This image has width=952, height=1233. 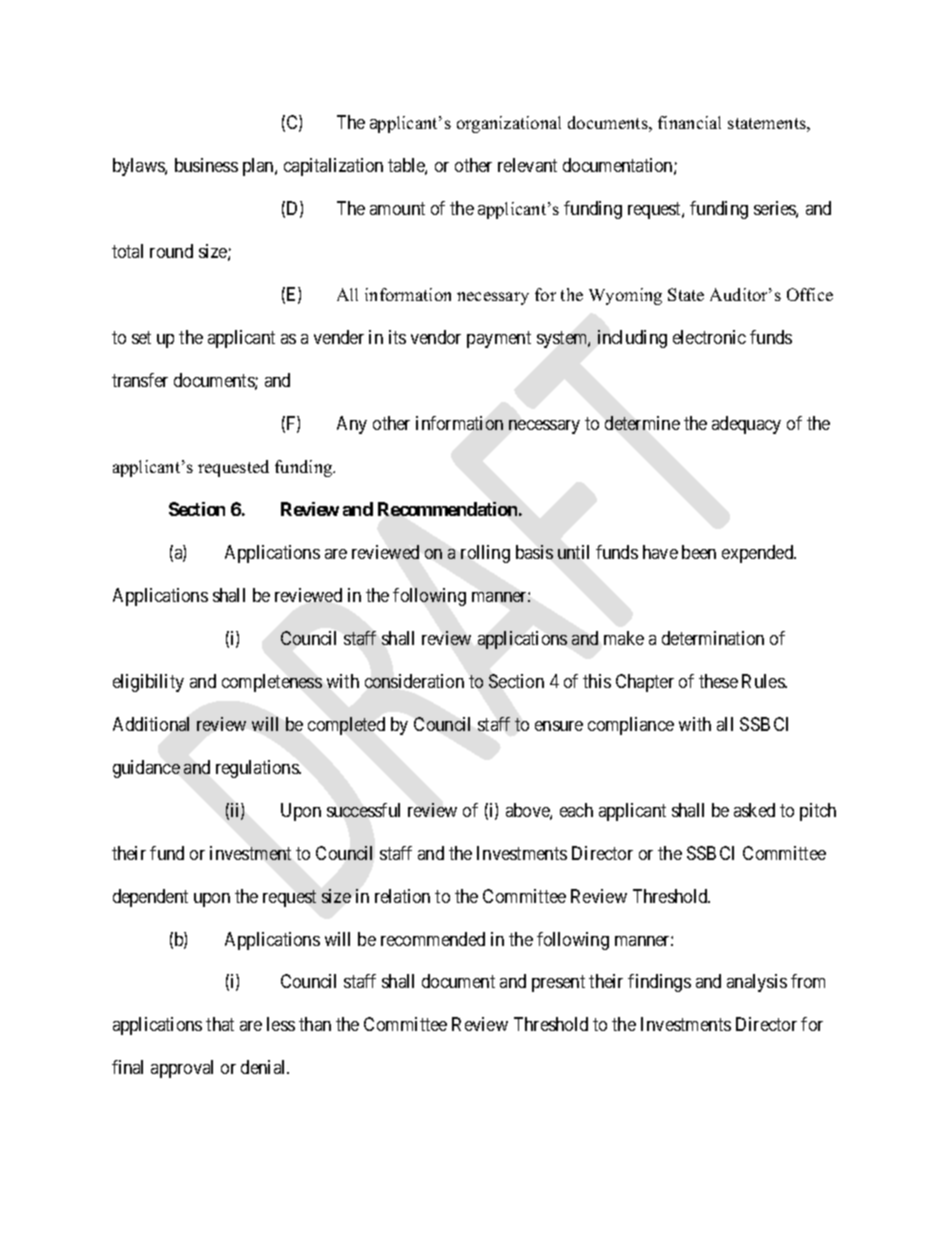 What do you see at coordinates (220, 1024) in the image?
I see `that` at bounding box center [220, 1024].
